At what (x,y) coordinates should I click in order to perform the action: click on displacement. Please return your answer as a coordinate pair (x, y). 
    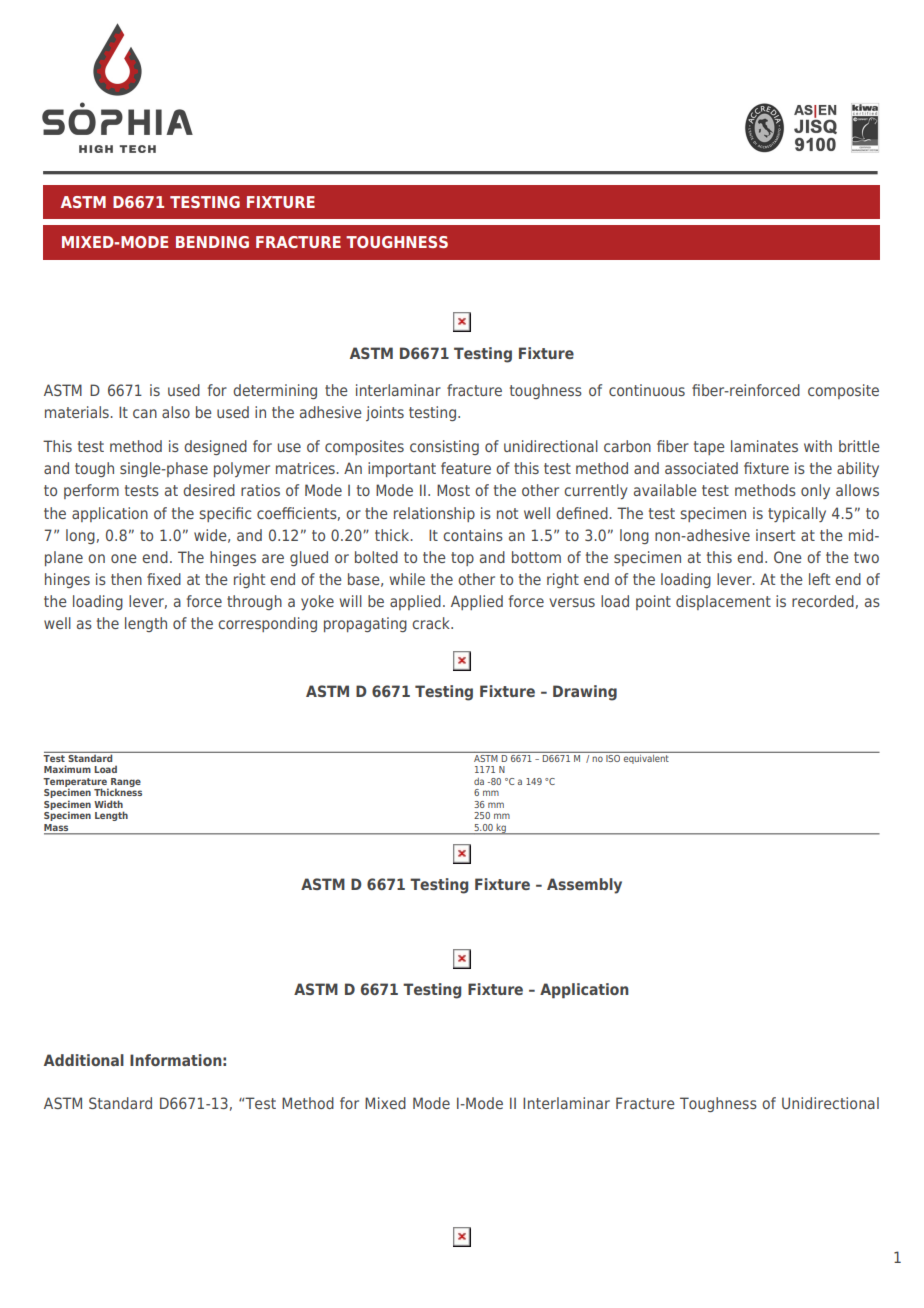
    Looking at the image, I should click on (723, 602).
